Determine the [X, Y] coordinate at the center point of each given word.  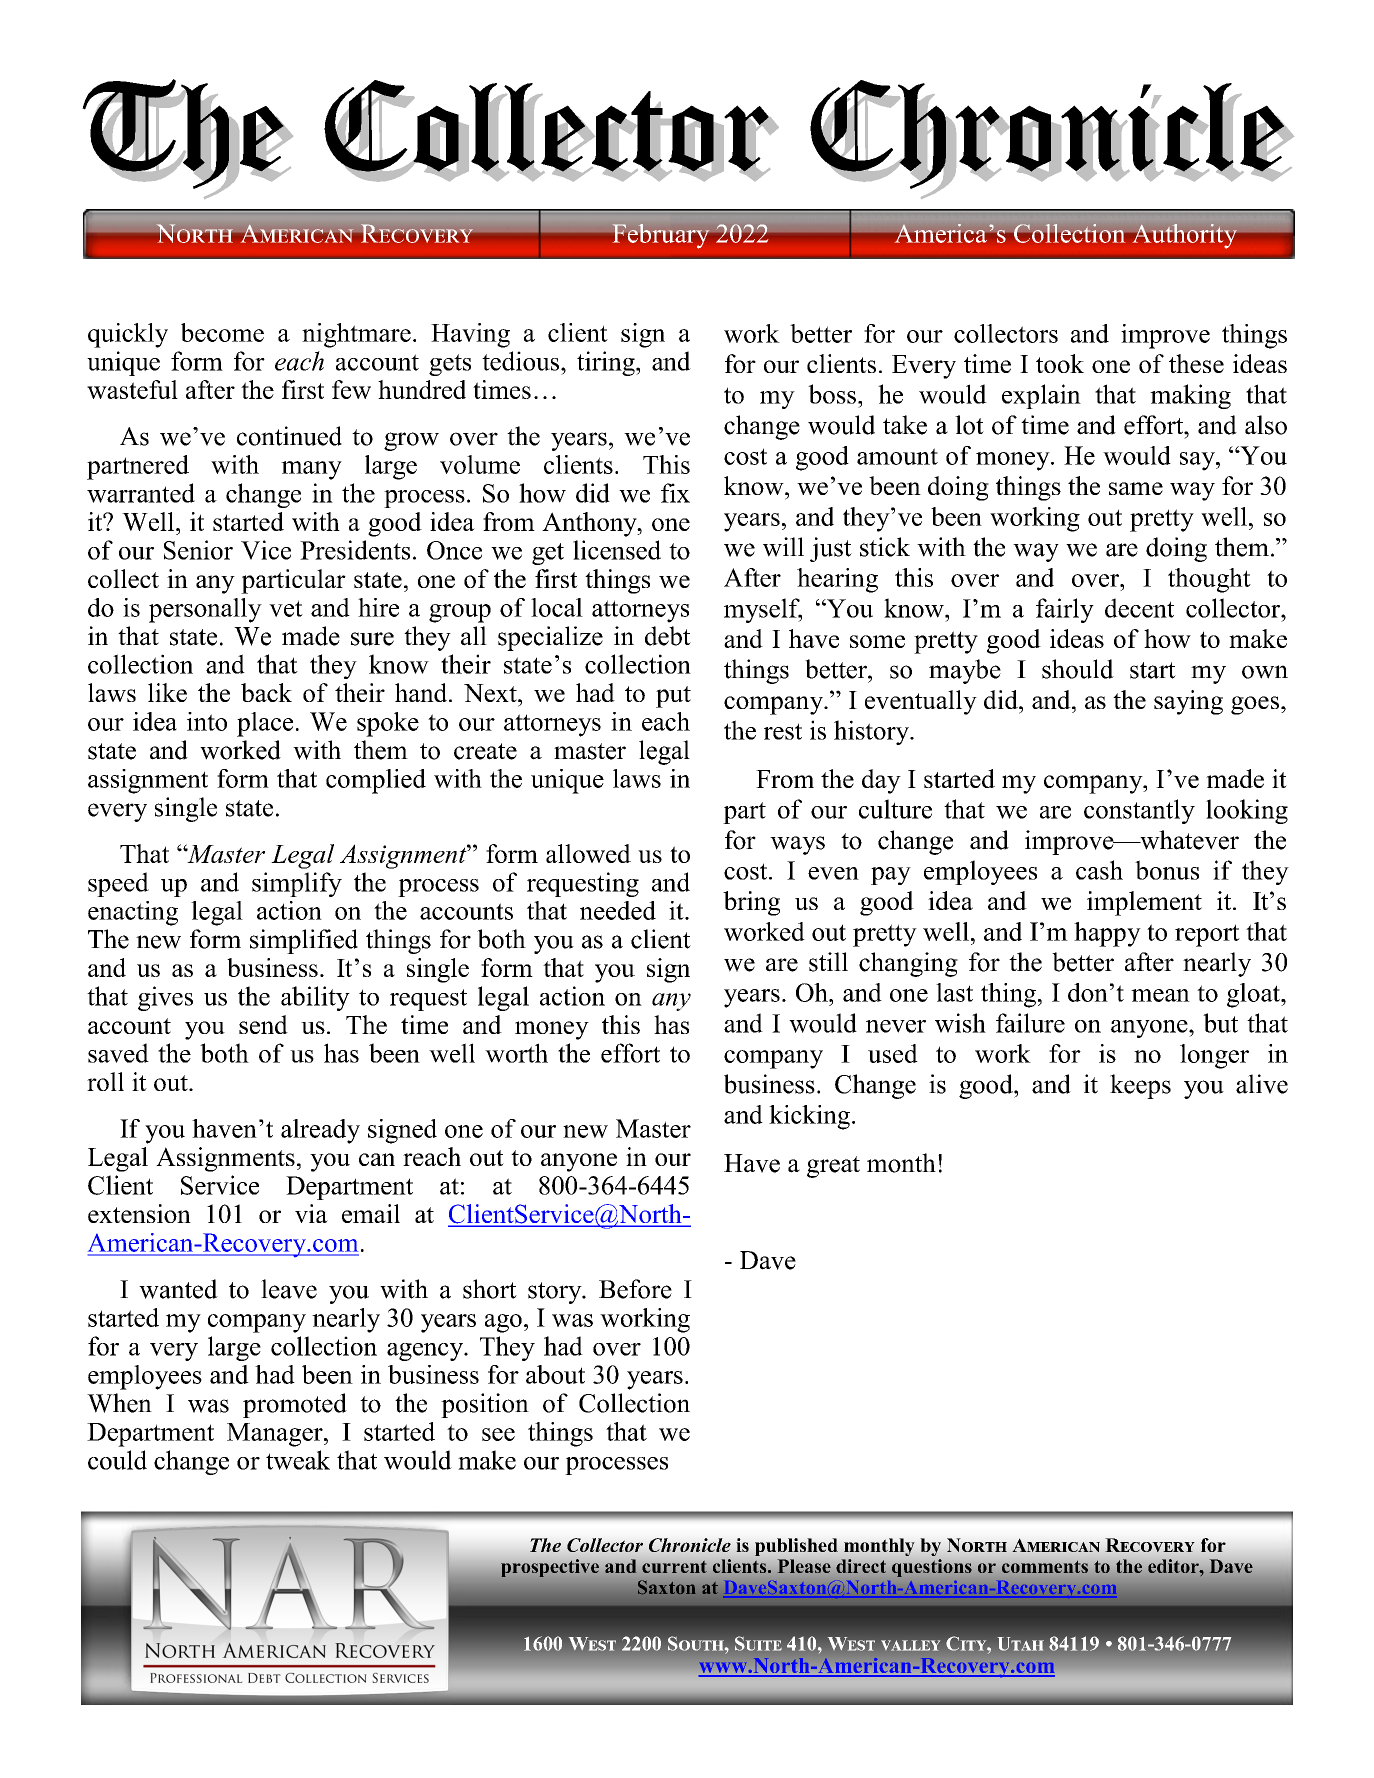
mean [1160, 995]
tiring [607, 363]
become [222, 332]
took [1060, 363]
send [263, 1024]
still [828, 962]
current [674, 1567]
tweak [298, 1460]
